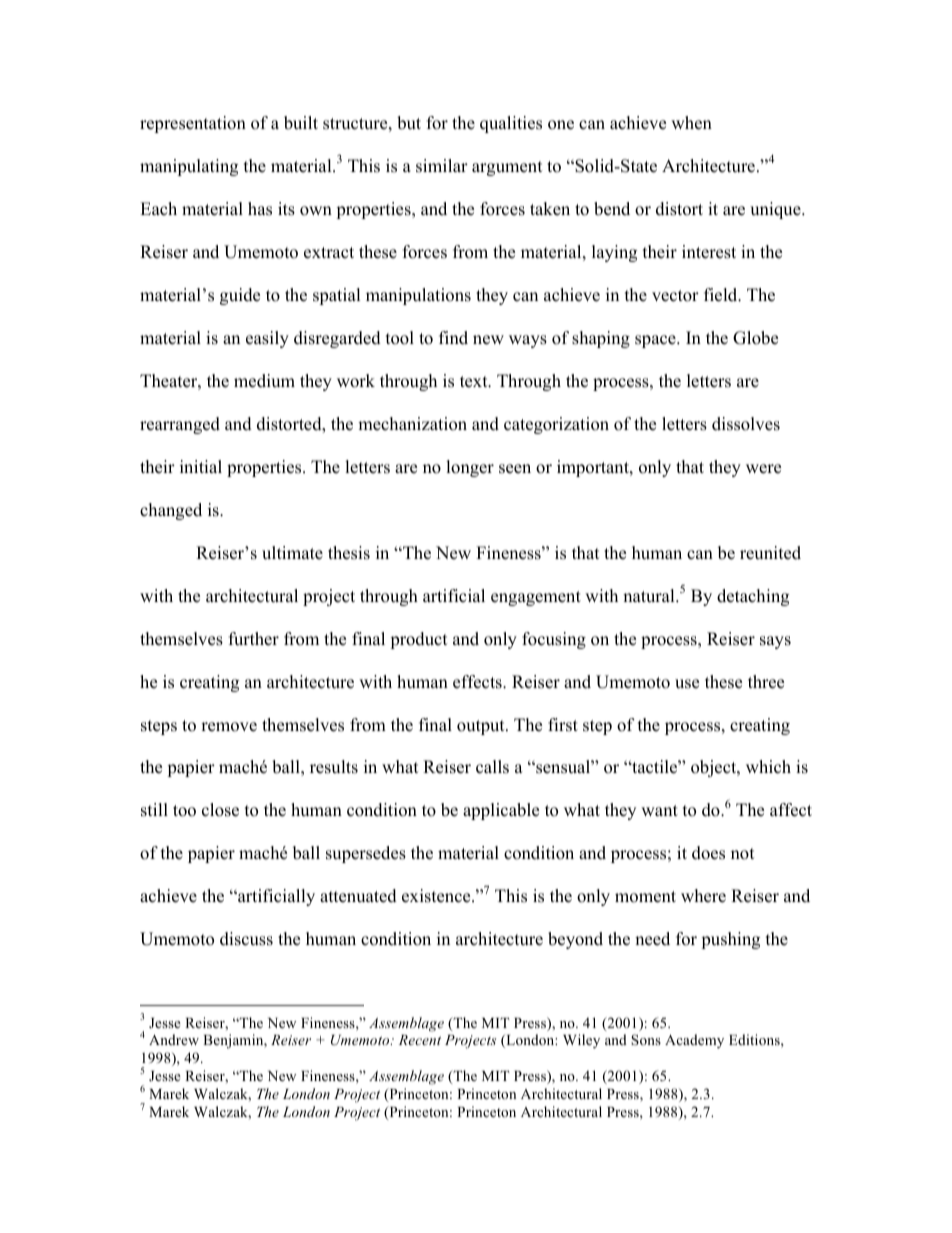 The height and width of the screenshot is (1233, 952). What do you see at coordinates (753, 597) in the screenshot?
I see `detaching` at bounding box center [753, 597].
